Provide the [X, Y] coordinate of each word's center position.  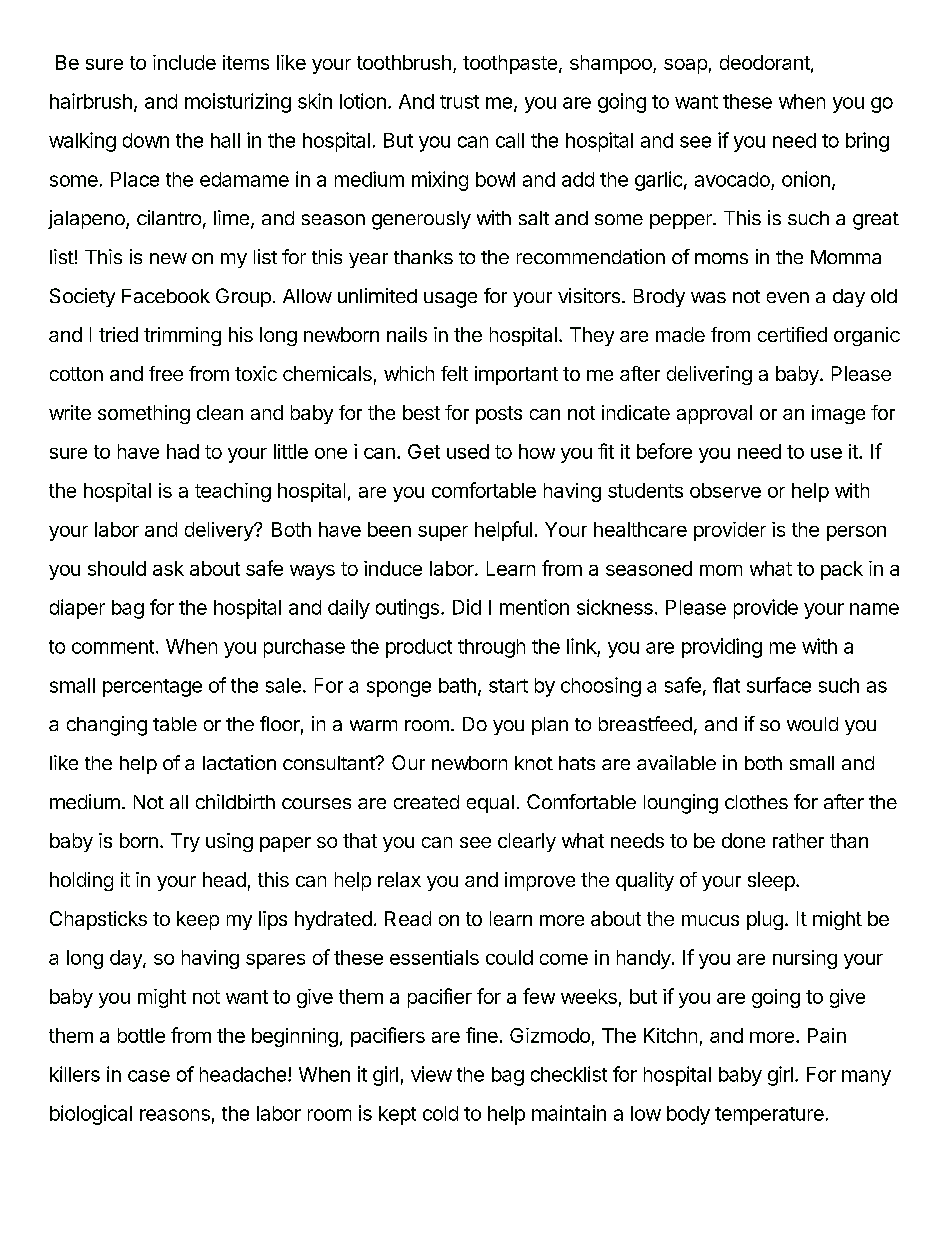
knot [534, 763]
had [183, 451]
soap [685, 66]
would [812, 724]
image [838, 414]
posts [499, 415]
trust [459, 102]
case [149, 1076]
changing [107, 726]
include [184, 62]
